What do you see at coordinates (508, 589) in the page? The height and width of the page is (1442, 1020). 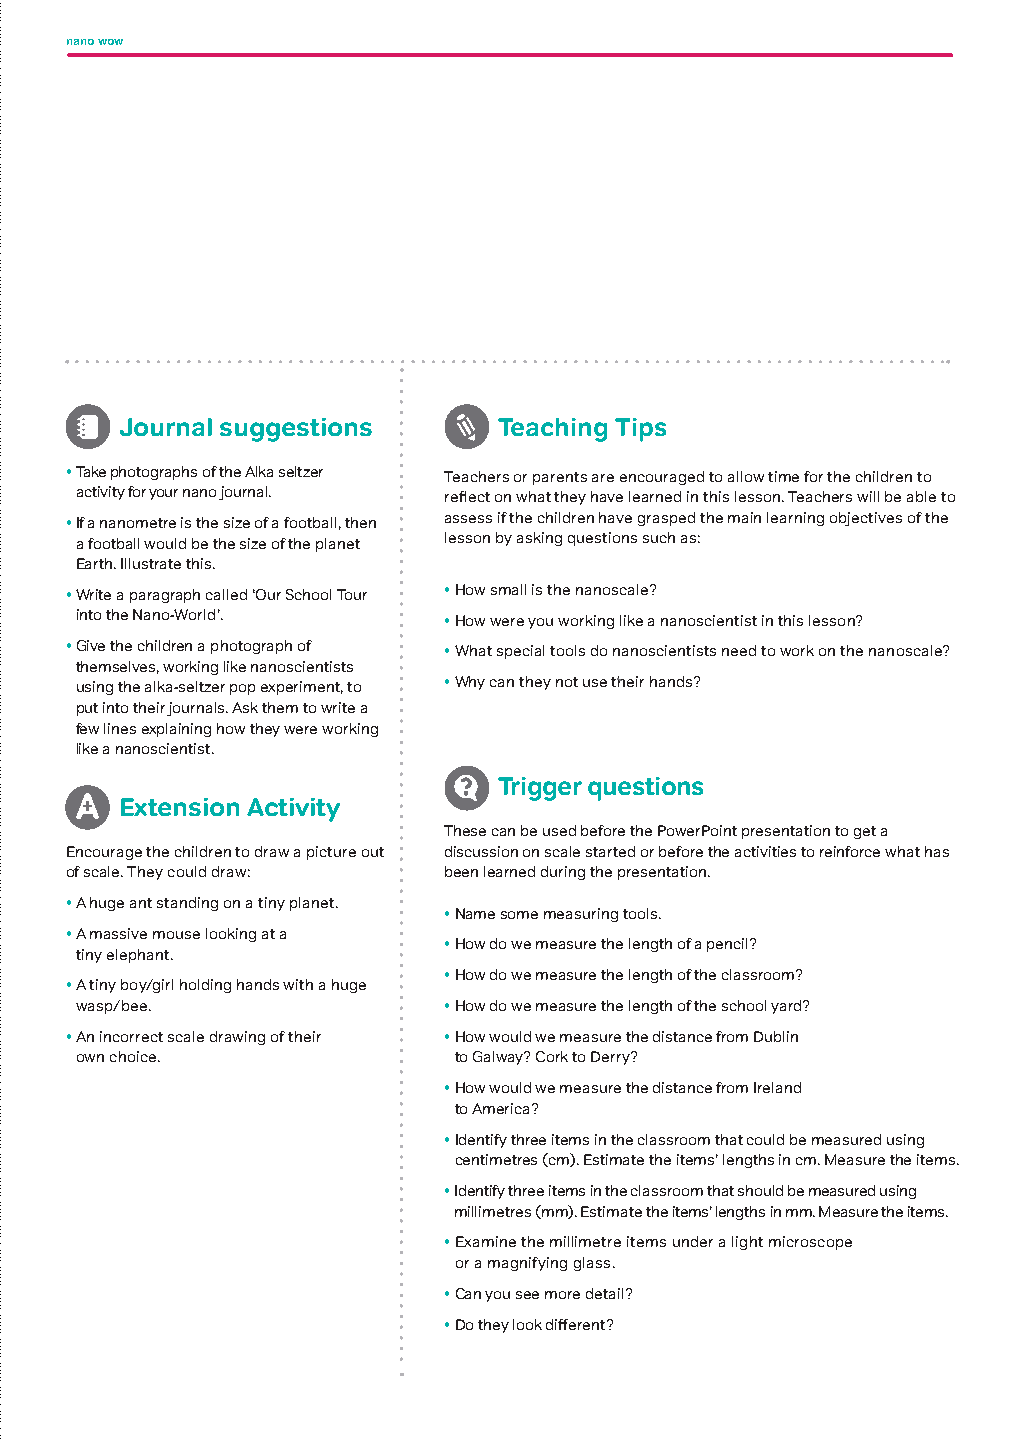 I see `small` at bounding box center [508, 589].
